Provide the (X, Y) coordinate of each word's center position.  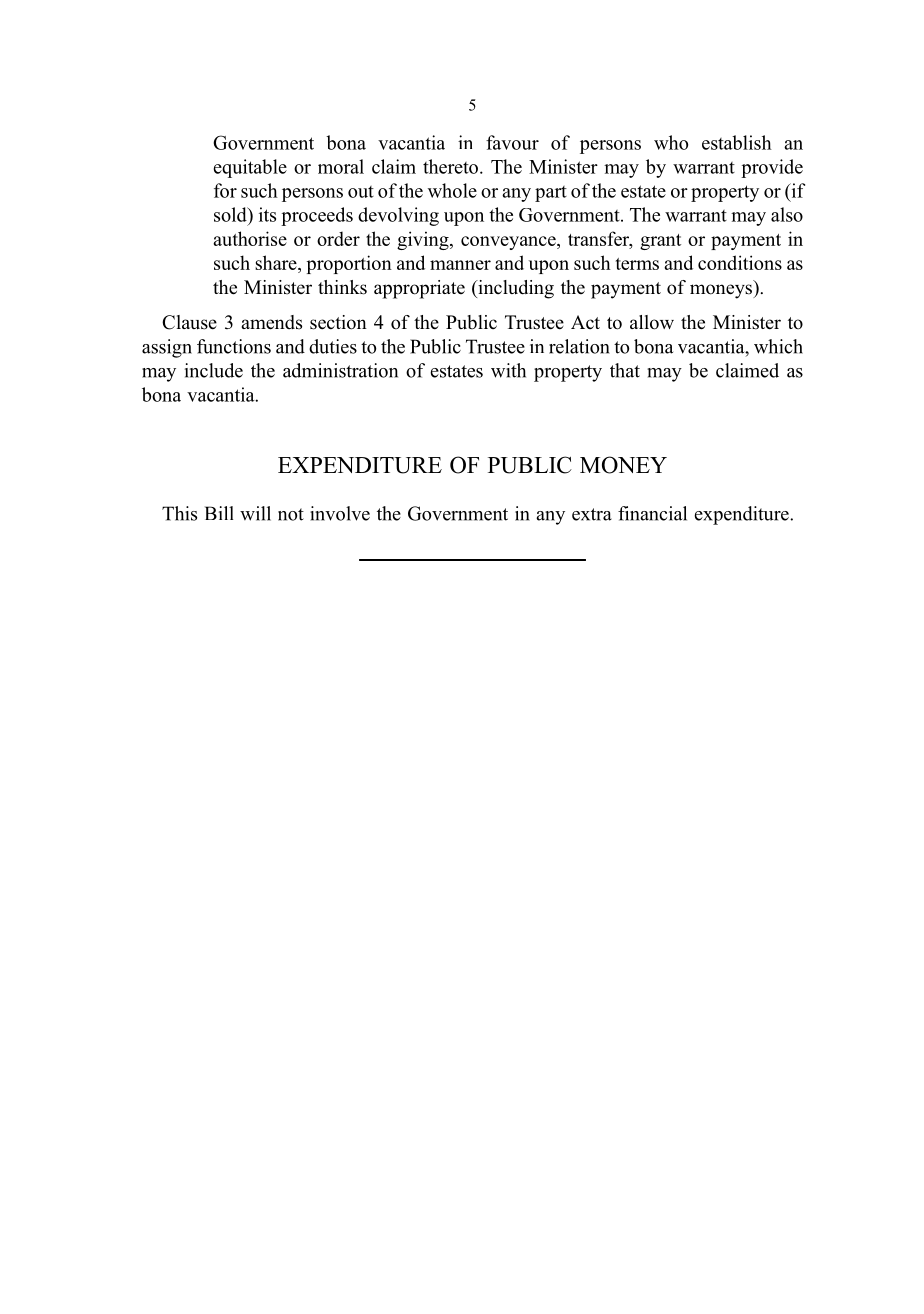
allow (652, 322)
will (255, 513)
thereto (450, 166)
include (214, 370)
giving (424, 240)
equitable (250, 168)
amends (272, 322)
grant (660, 242)
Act (585, 322)
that (625, 370)
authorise (250, 238)
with (508, 370)
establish (737, 142)
